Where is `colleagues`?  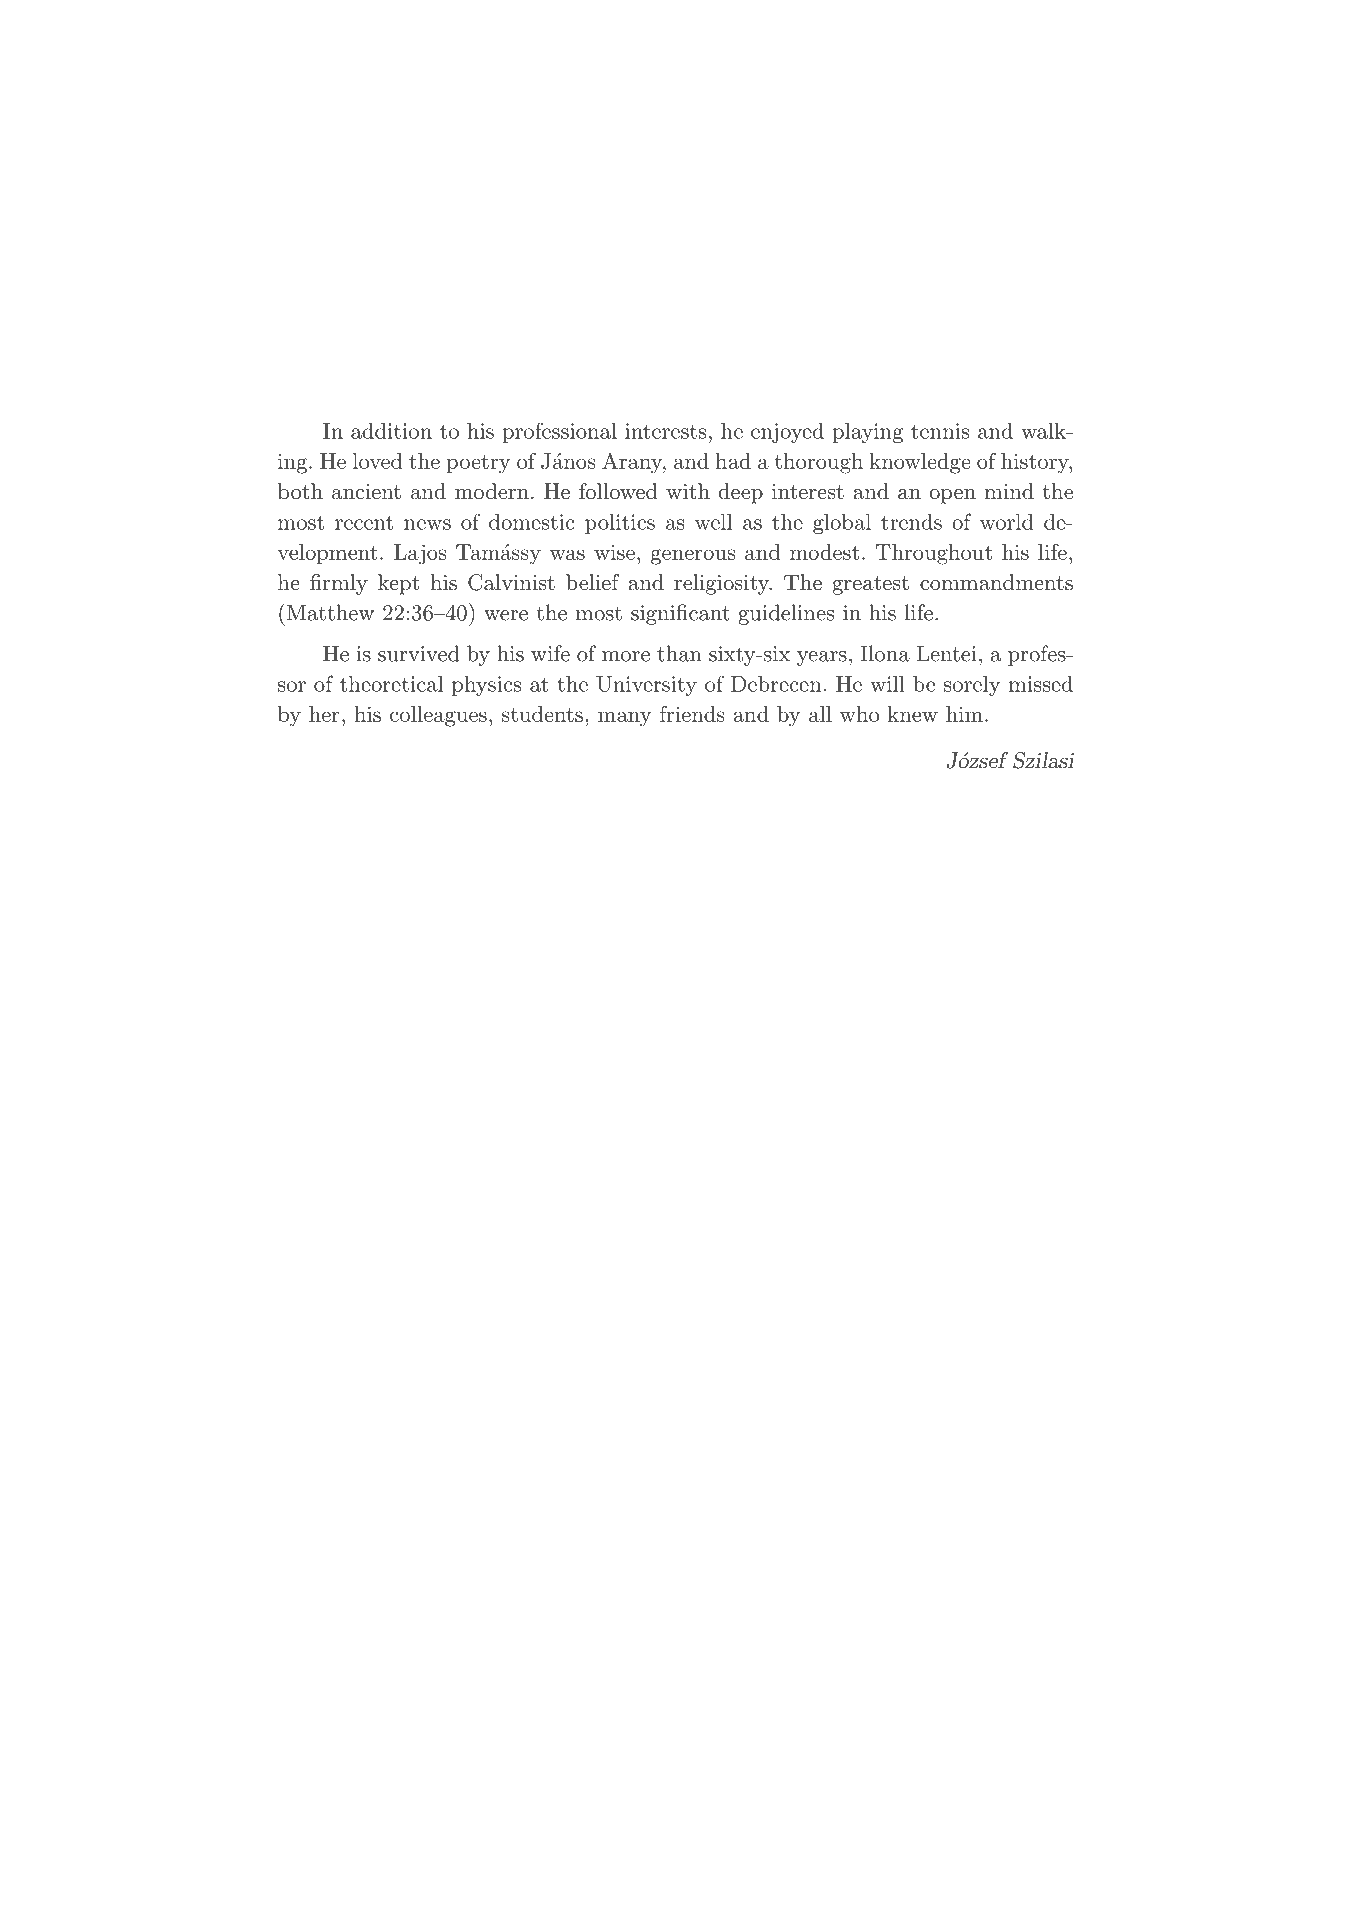
colleagues is located at coordinates (438, 716).
